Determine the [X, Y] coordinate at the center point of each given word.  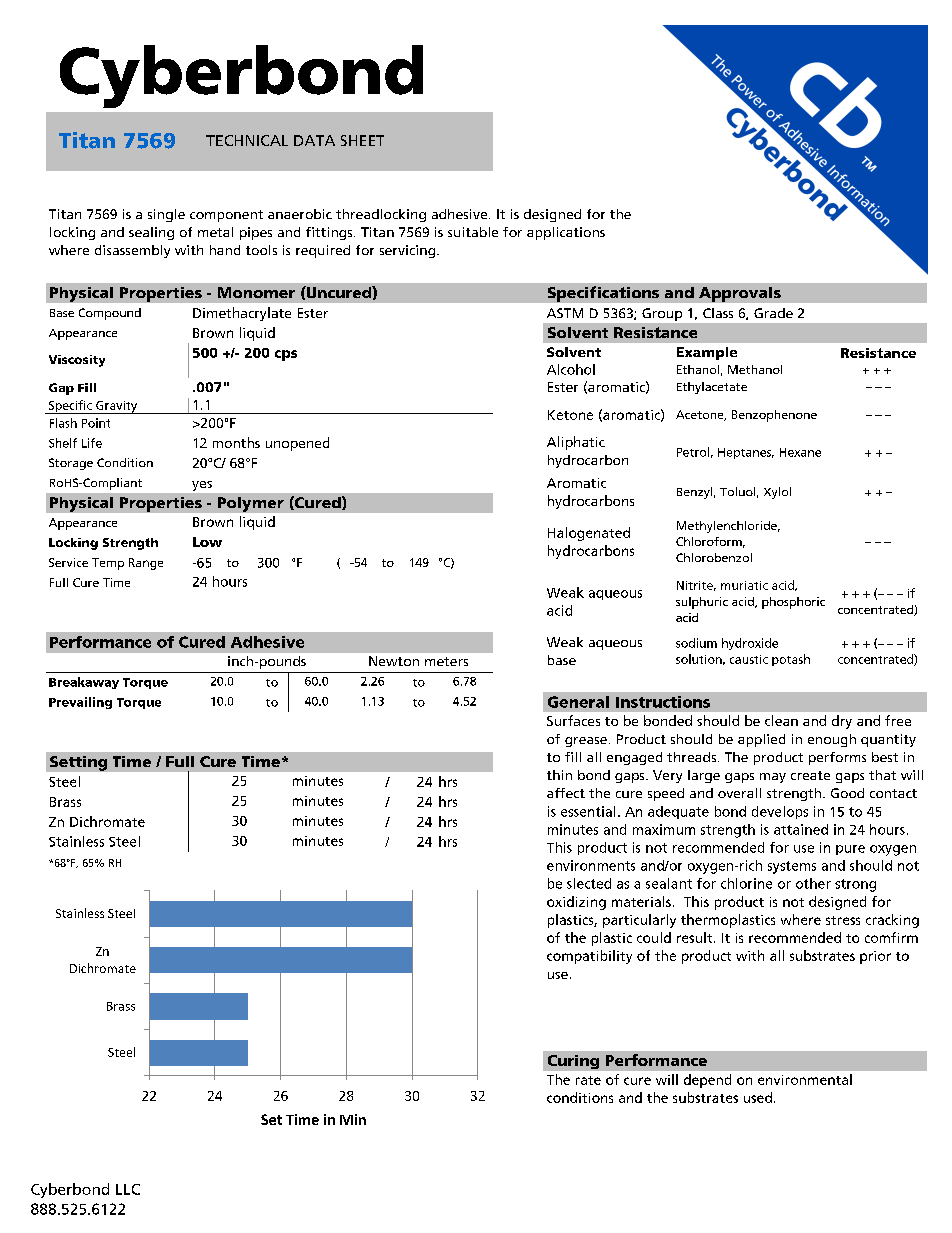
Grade [773, 313]
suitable [473, 232]
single [166, 215]
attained [801, 829]
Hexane [800, 452]
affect [566, 793]
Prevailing [80, 703]
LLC [128, 1189]
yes [202, 486]
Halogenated [589, 534]
